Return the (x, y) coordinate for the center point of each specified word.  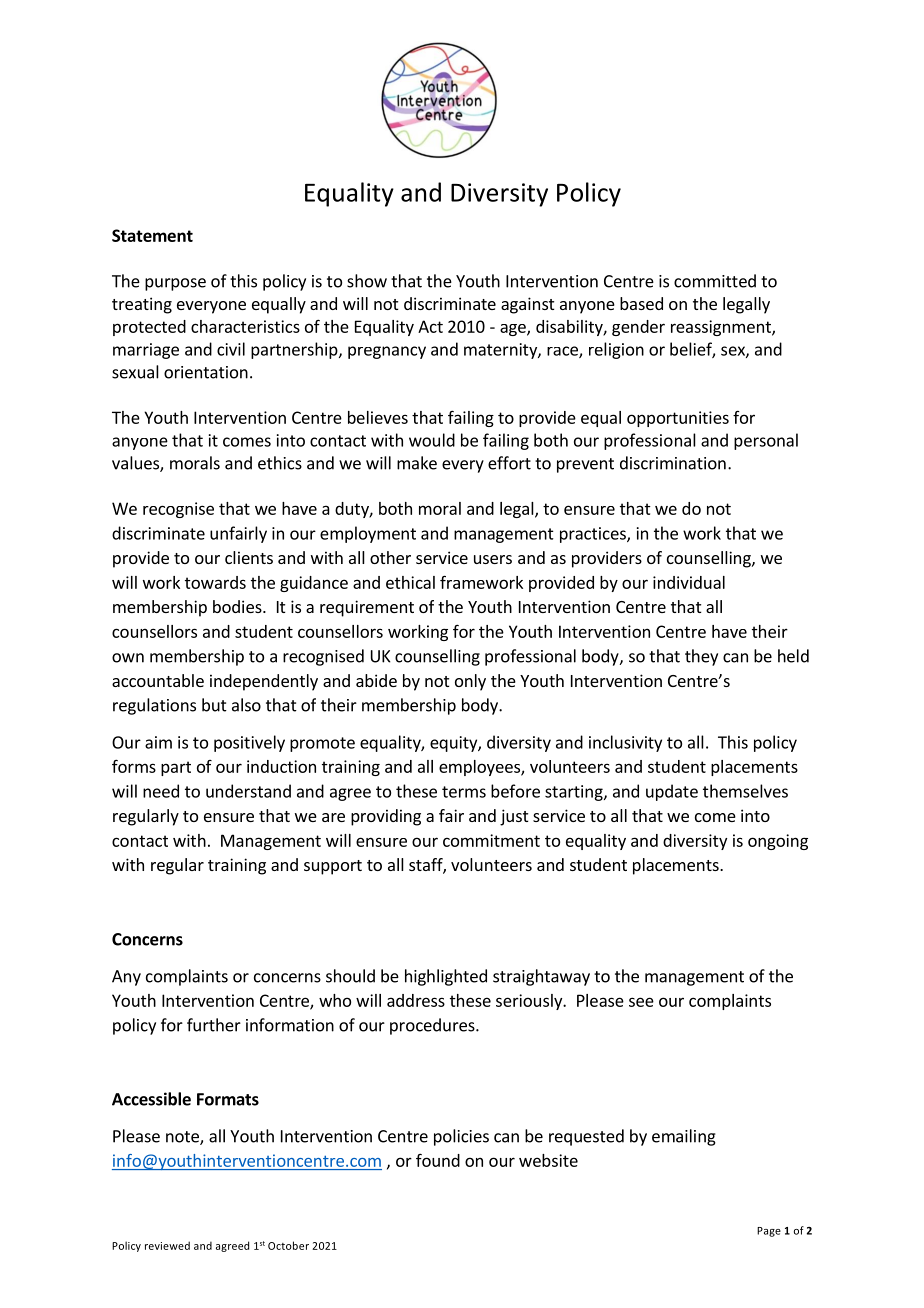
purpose (175, 284)
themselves (745, 791)
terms (464, 792)
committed (715, 281)
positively (249, 743)
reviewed (167, 1245)
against (527, 305)
